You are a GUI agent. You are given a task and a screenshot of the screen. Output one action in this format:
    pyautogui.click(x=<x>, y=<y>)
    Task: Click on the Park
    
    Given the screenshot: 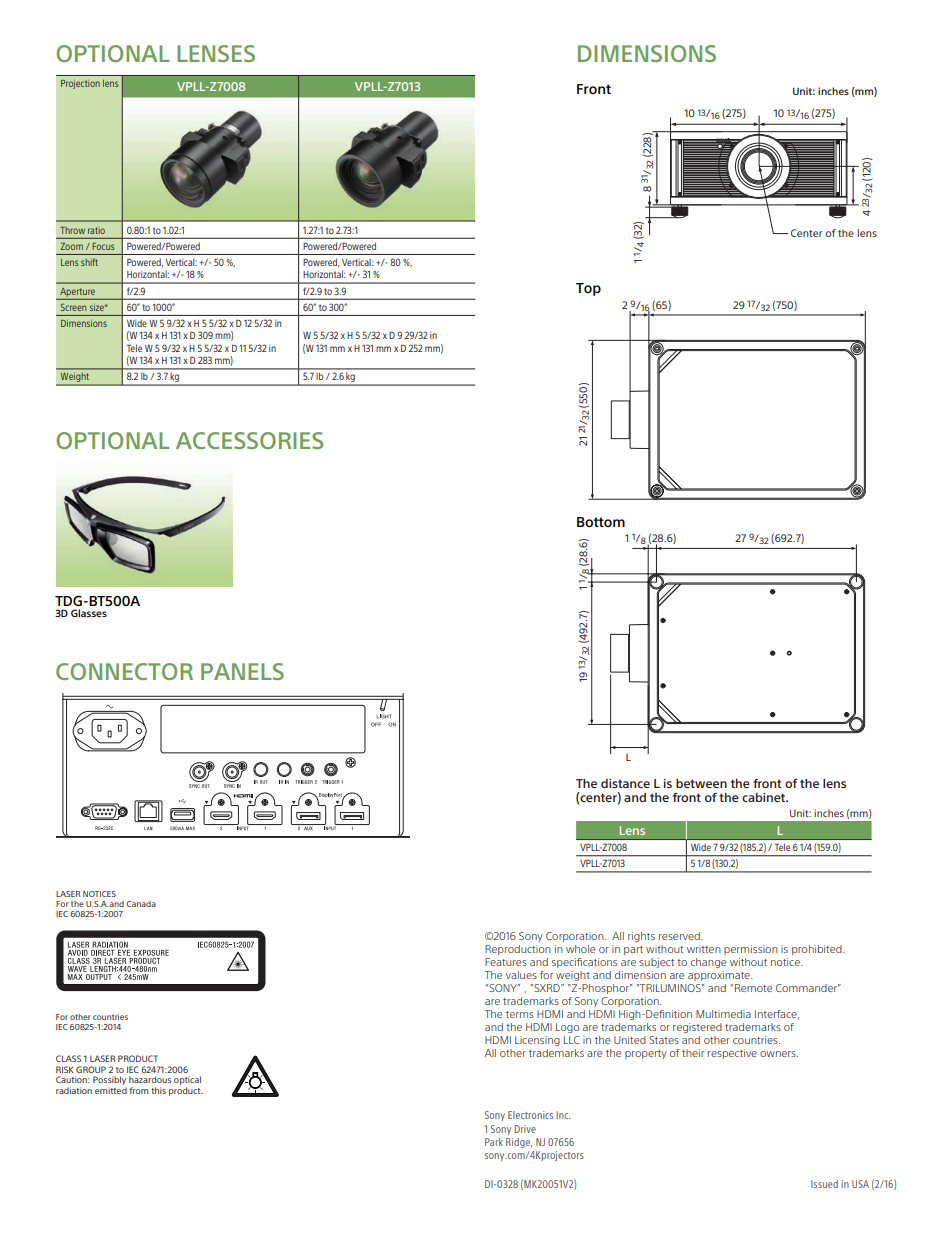 What is the action you would take?
    pyautogui.click(x=494, y=1142)
